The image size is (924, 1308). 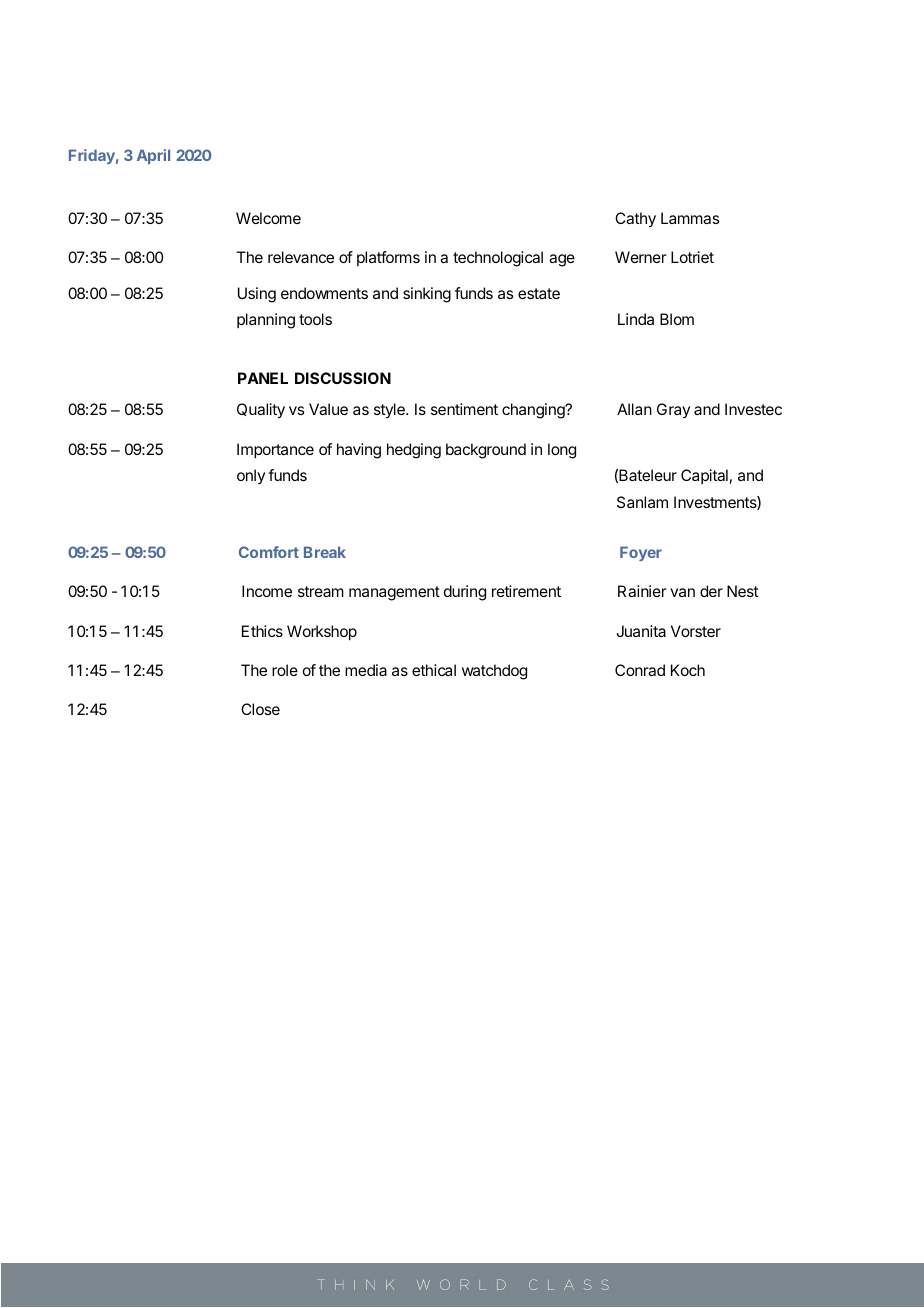 What do you see at coordinates (434, 670) in the screenshot?
I see `ethical` at bounding box center [434, 670].
